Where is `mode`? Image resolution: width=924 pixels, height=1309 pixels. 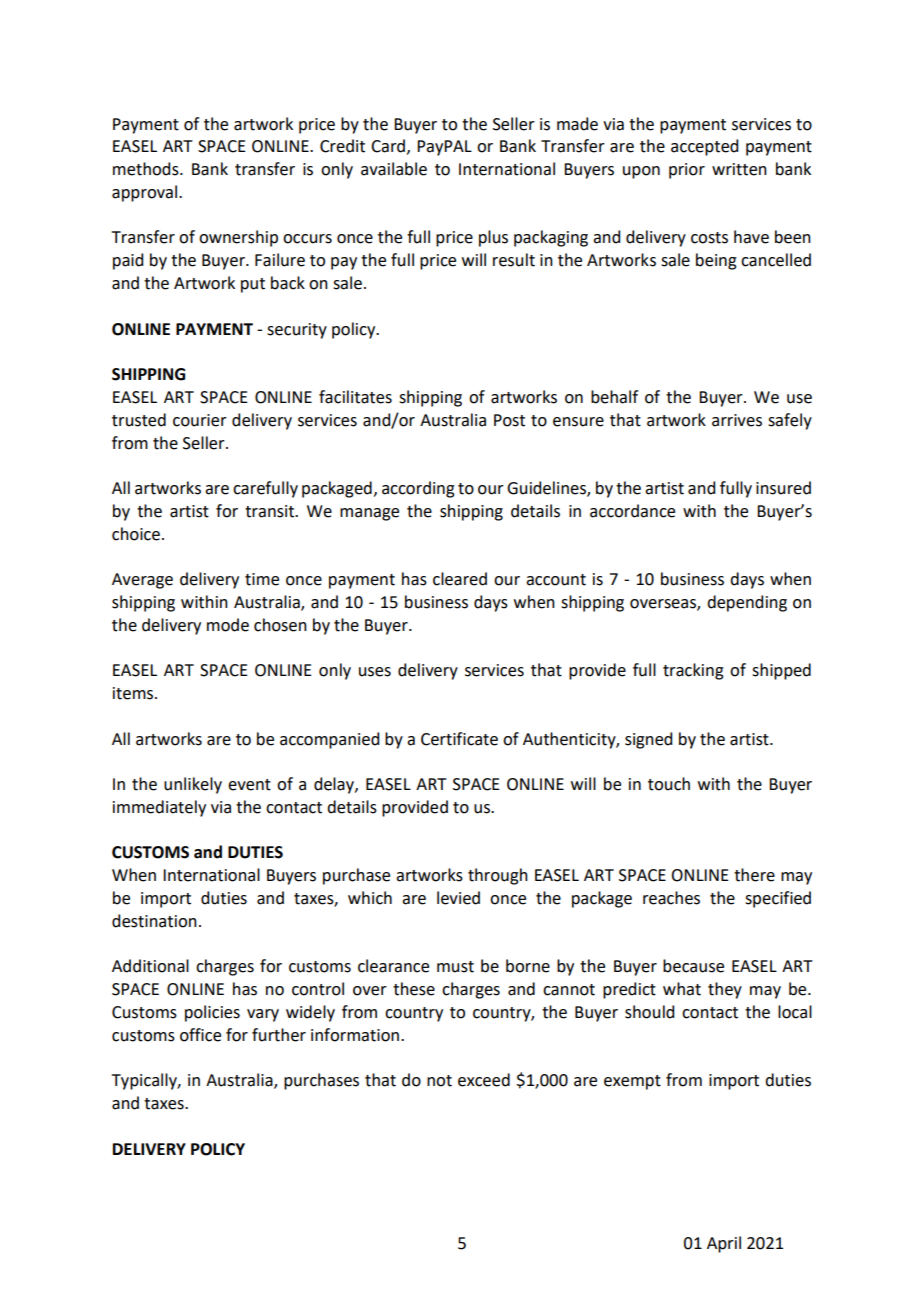 mode is located at coordinates (228, 625).
